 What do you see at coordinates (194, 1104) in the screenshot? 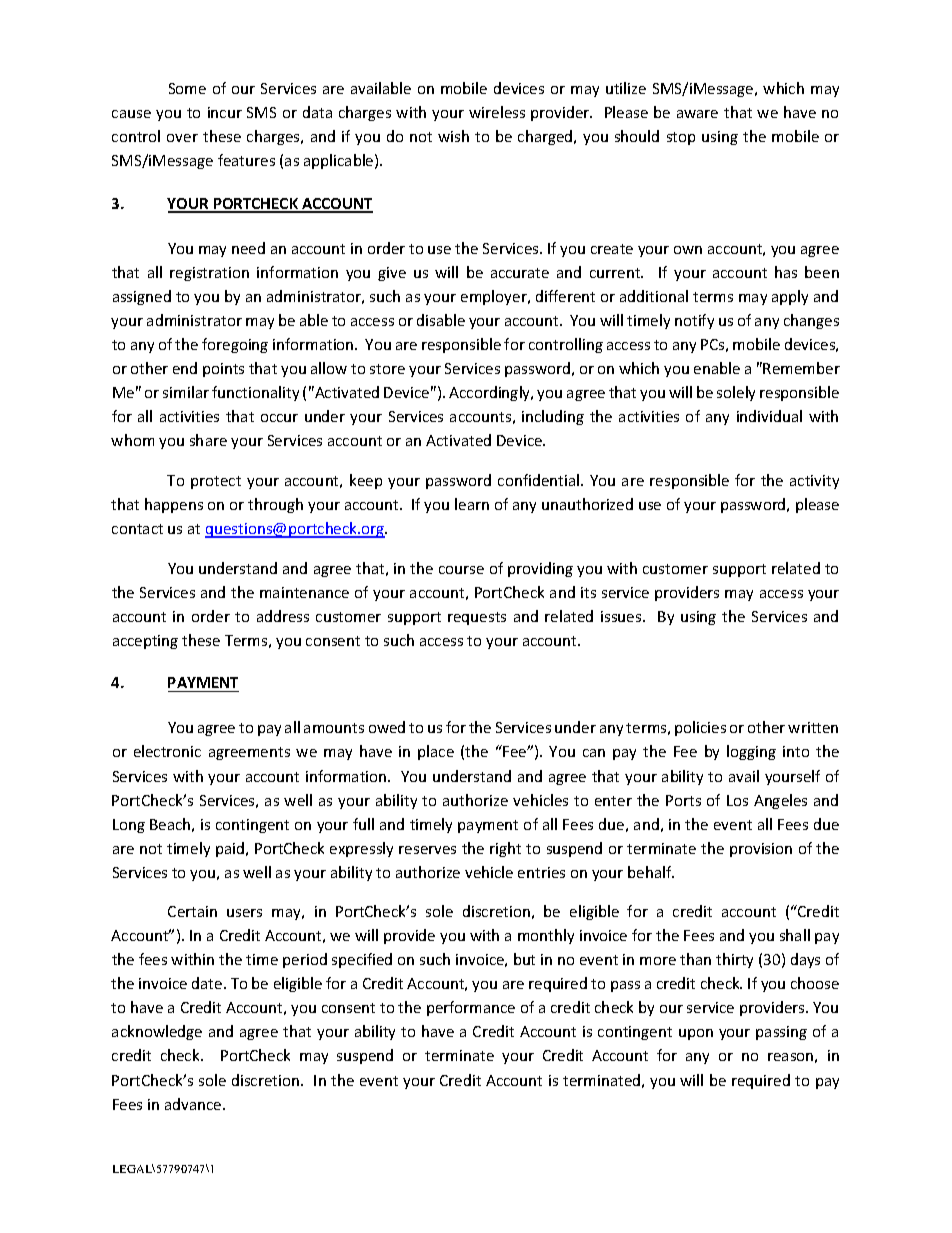
I see `advance` at bounding box center [194, 1104].
